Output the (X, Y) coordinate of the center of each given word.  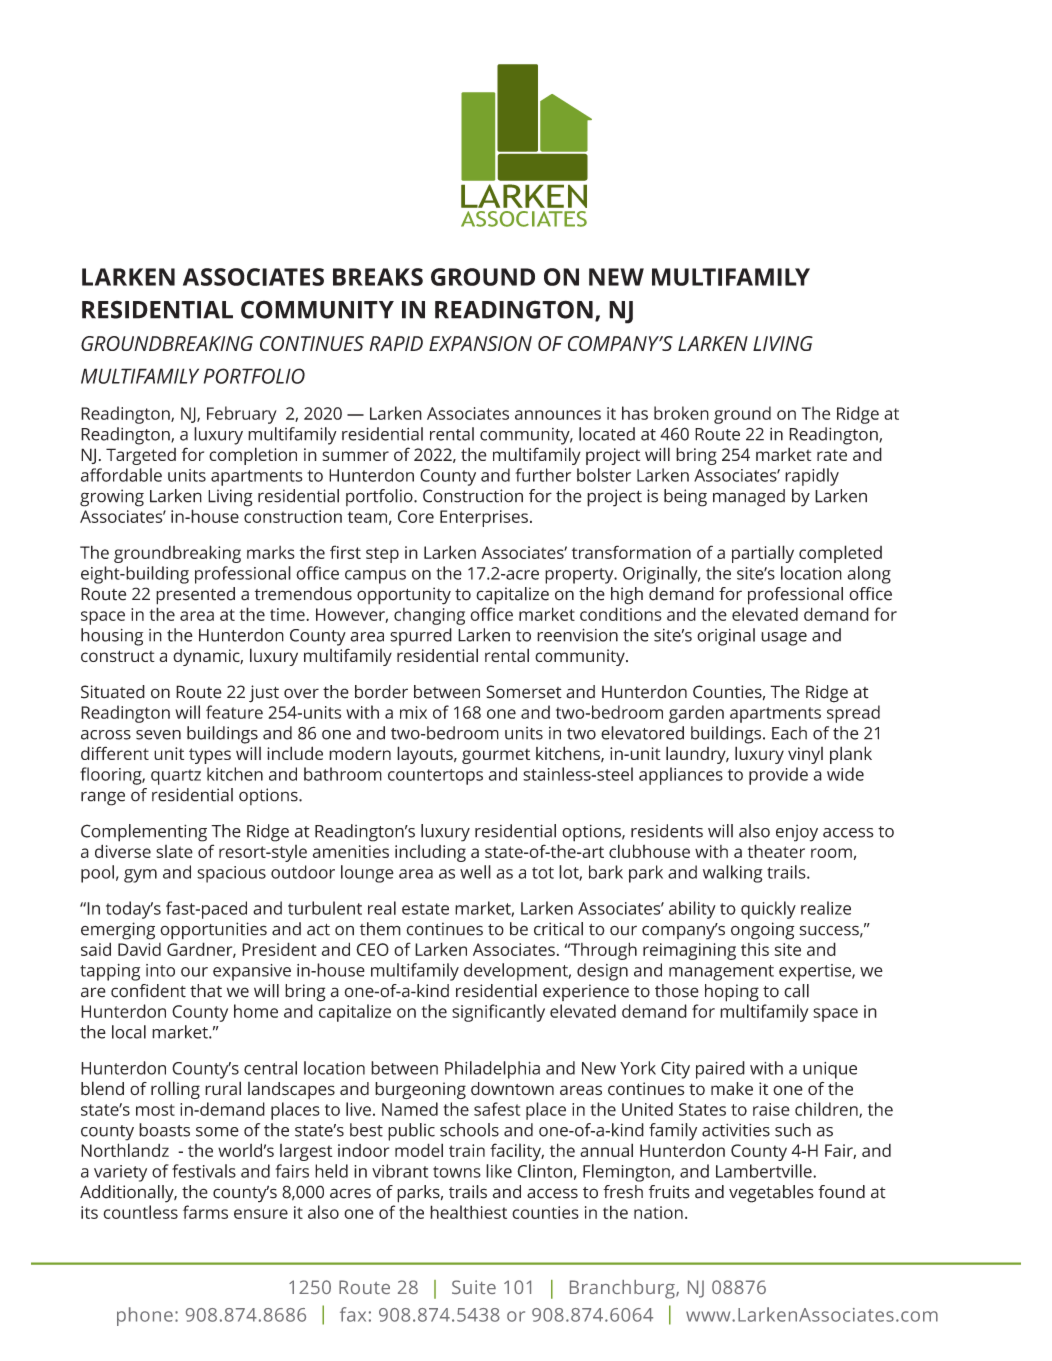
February (242, 415)
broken (681, 413)
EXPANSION (480, 343)
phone (145, 1316)
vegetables (771, 1194)
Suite (474, 1287)
